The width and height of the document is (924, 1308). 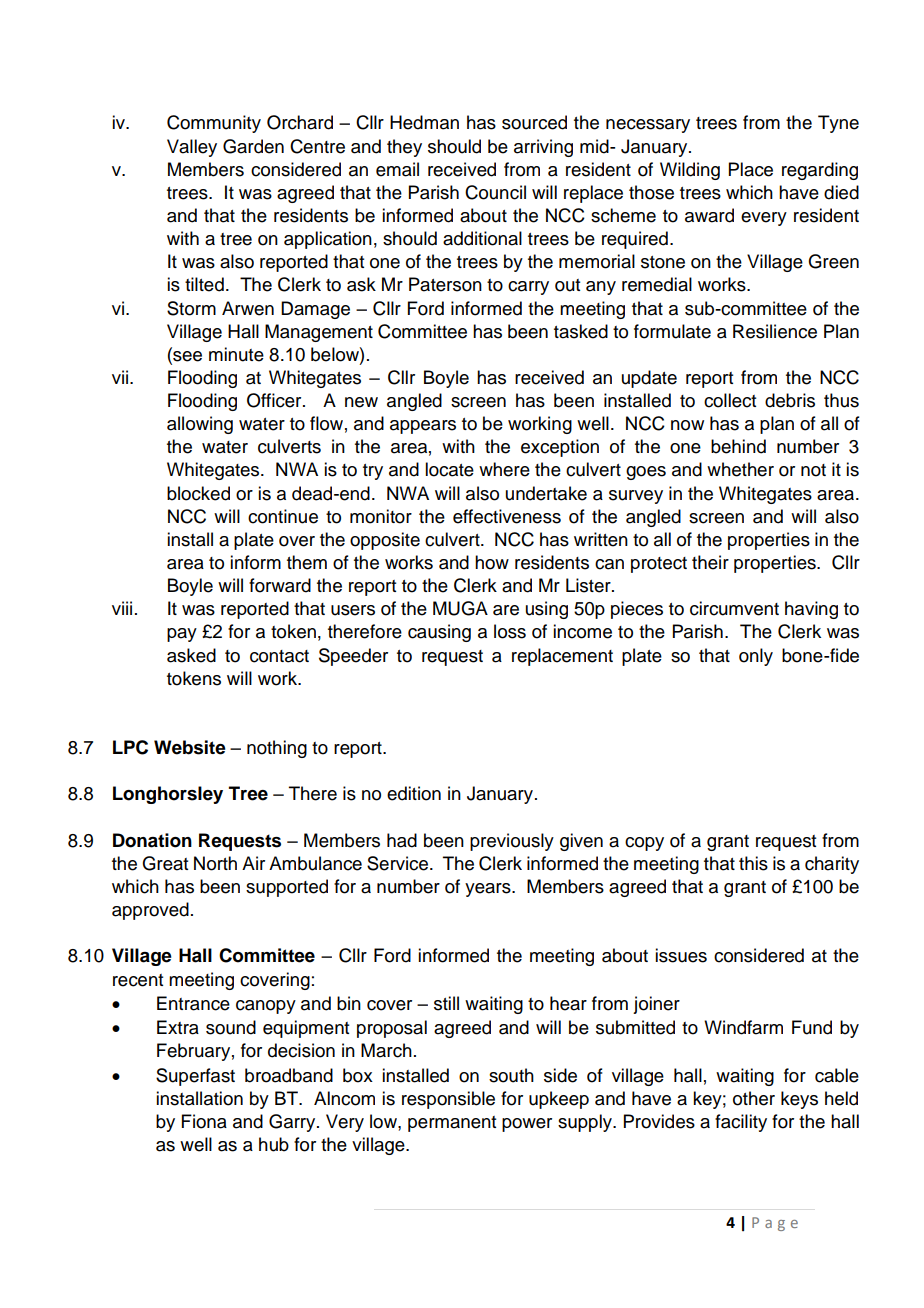 I want to click on regarding, so click(x=820, y=171).
